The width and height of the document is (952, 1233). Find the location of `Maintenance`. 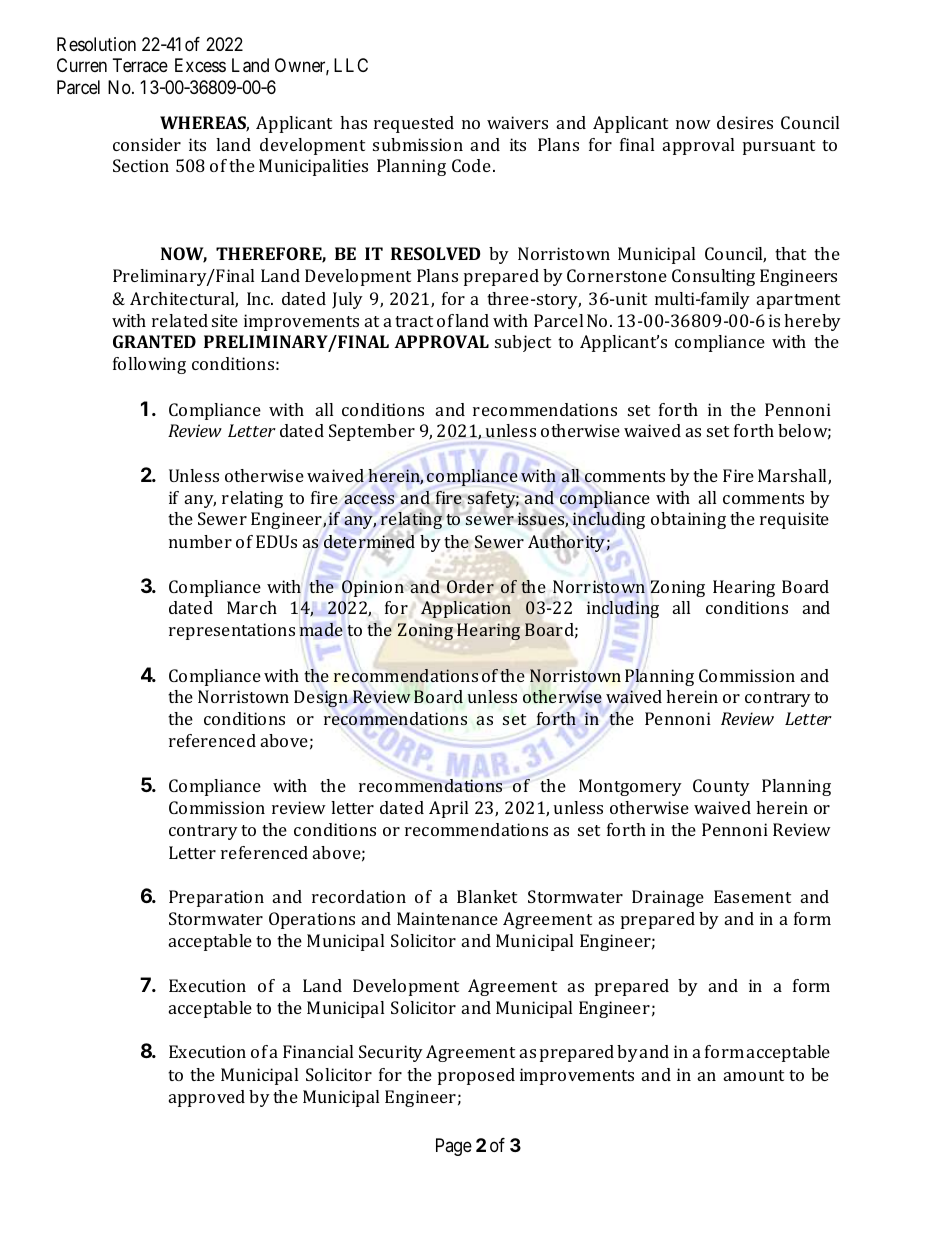

Maintenance is located at coordinates (447, 918).
